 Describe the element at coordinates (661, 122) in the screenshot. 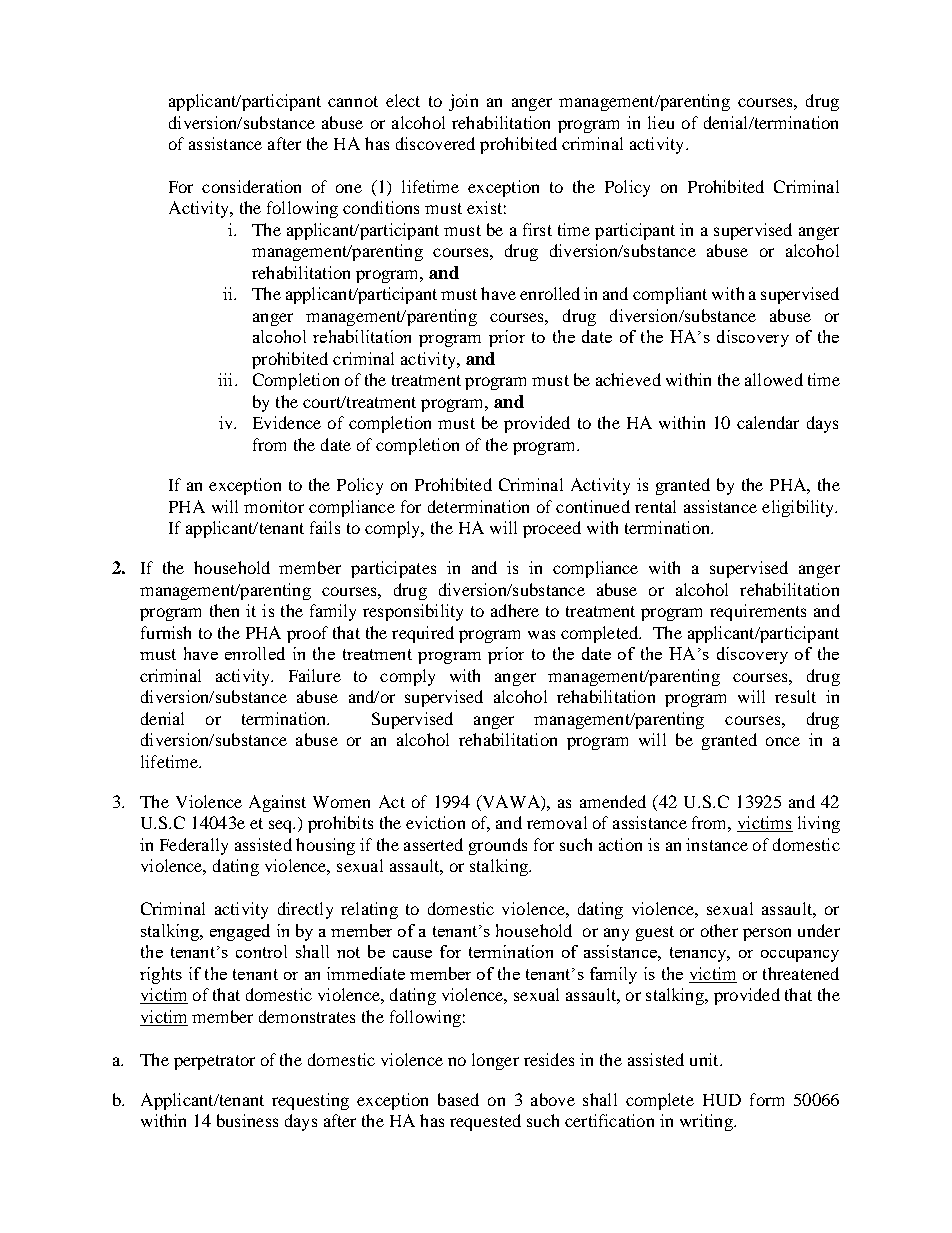

I see `lieu` at that location.
